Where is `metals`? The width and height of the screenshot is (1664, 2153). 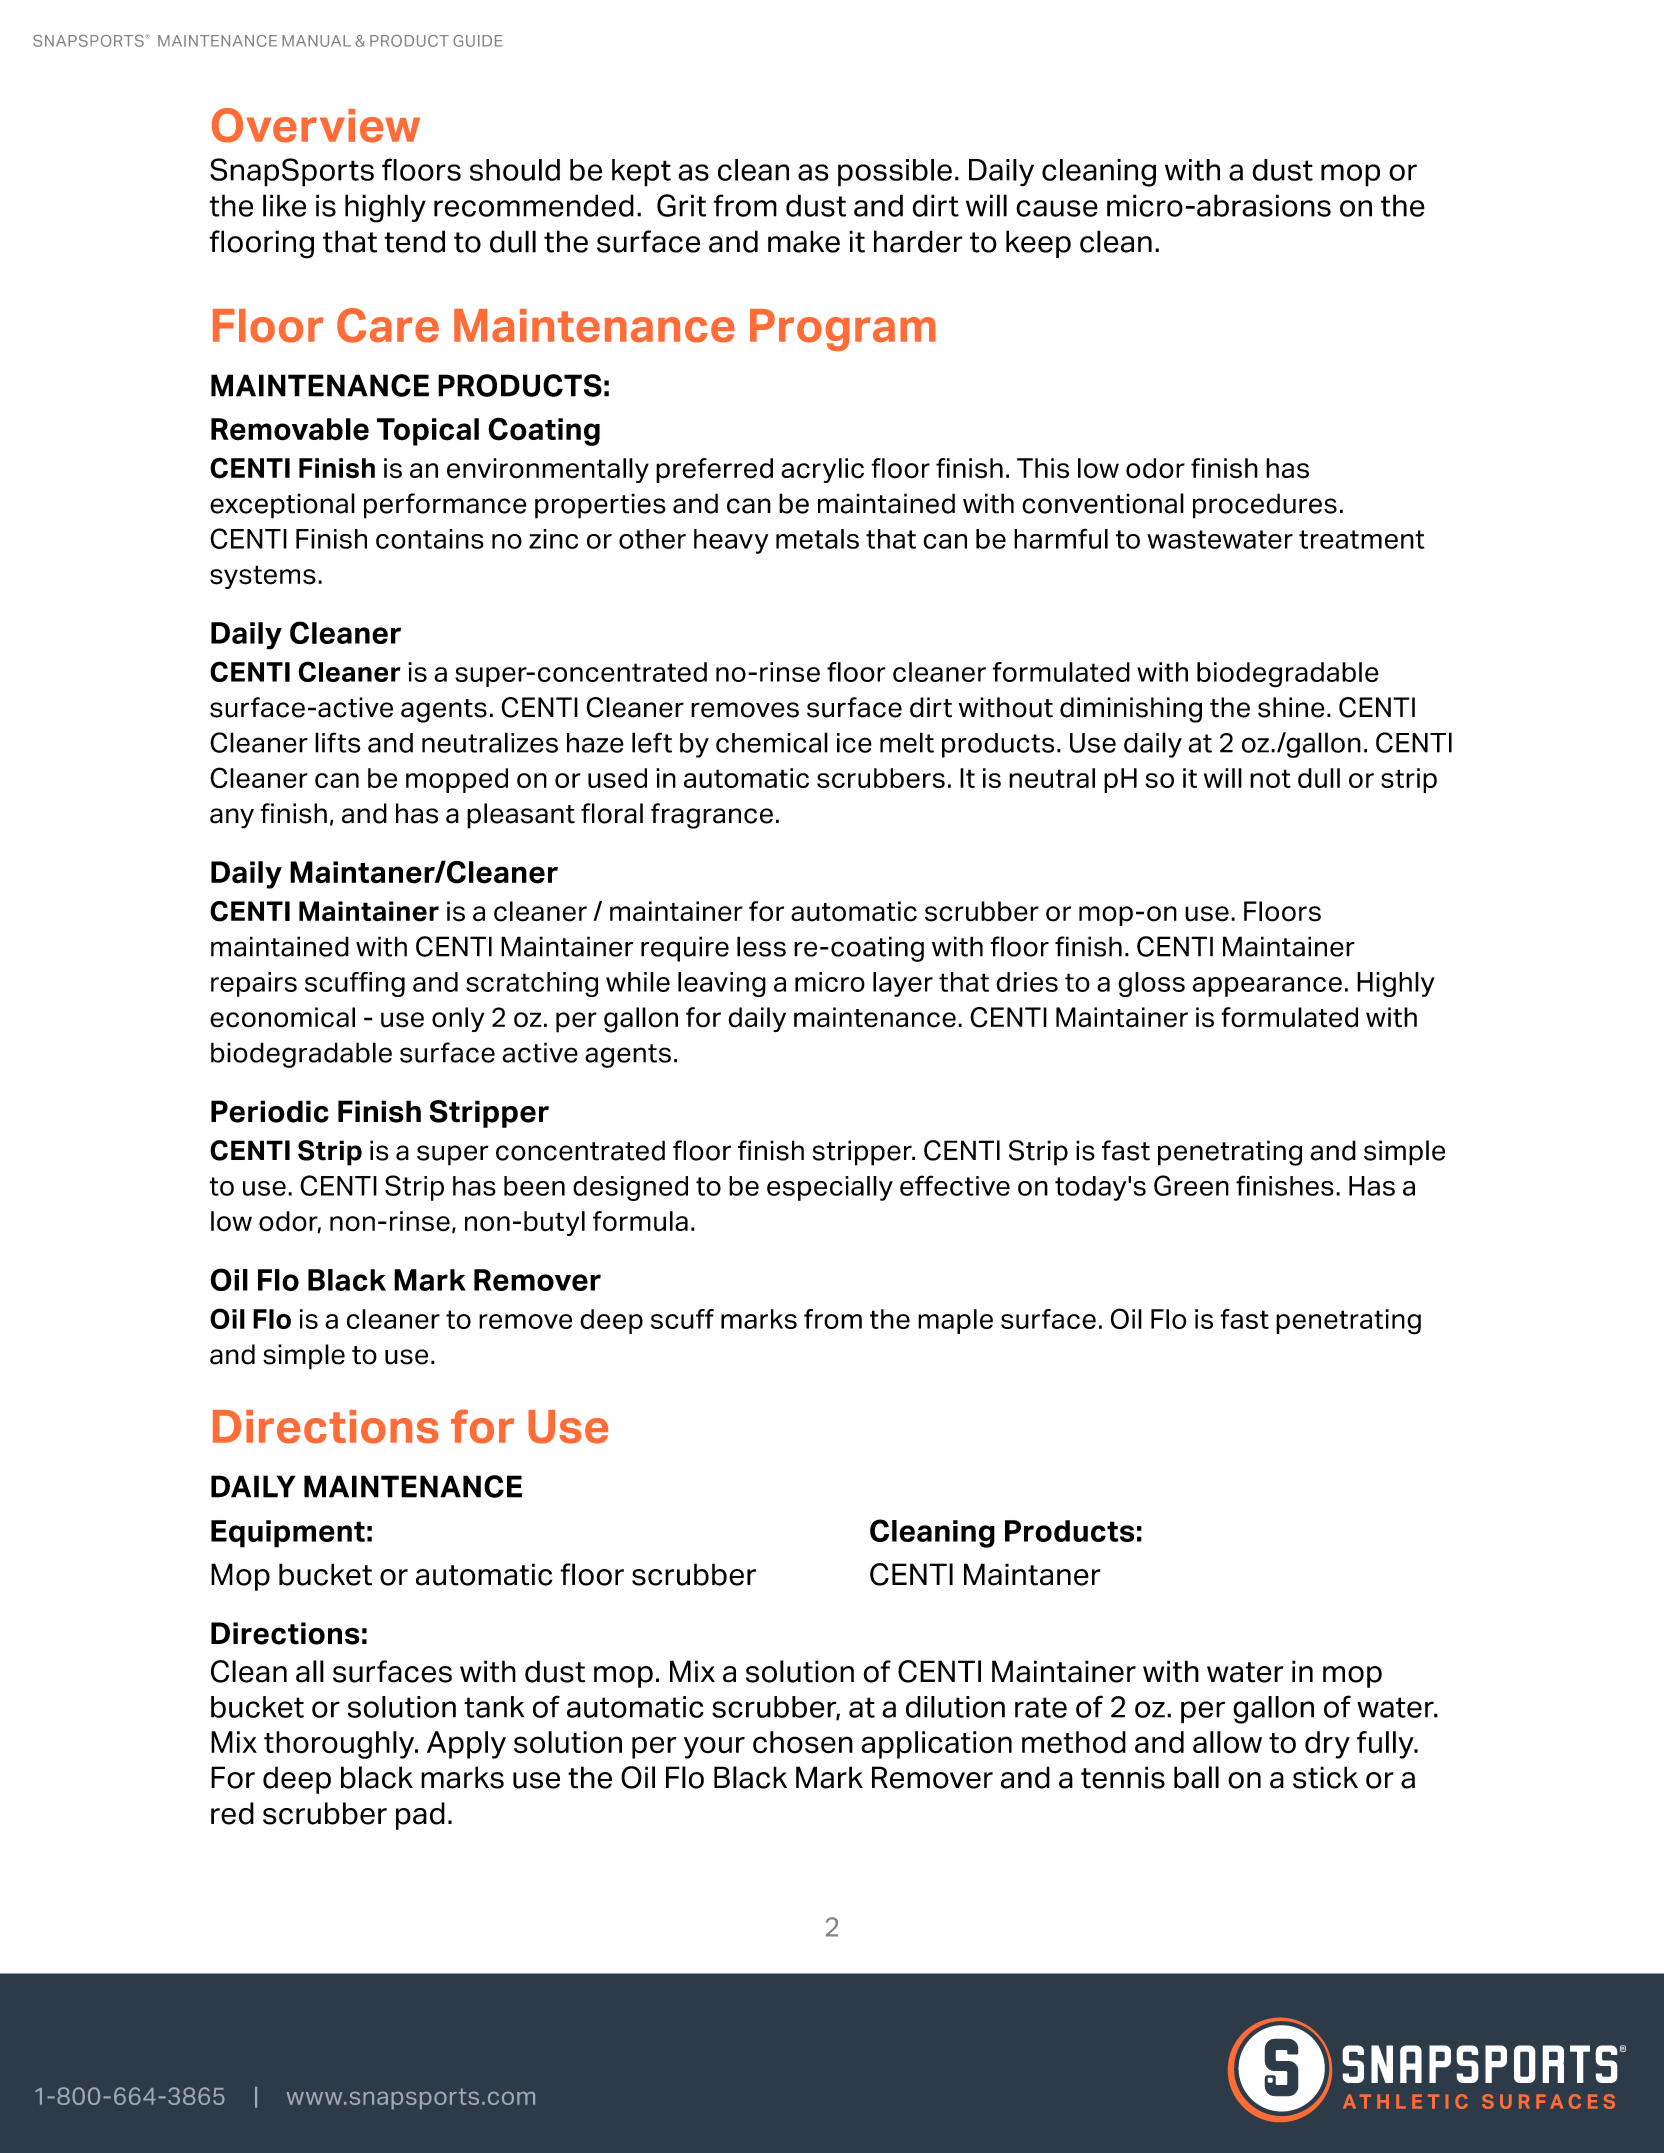
metals is located at coordinates (817, 539).
